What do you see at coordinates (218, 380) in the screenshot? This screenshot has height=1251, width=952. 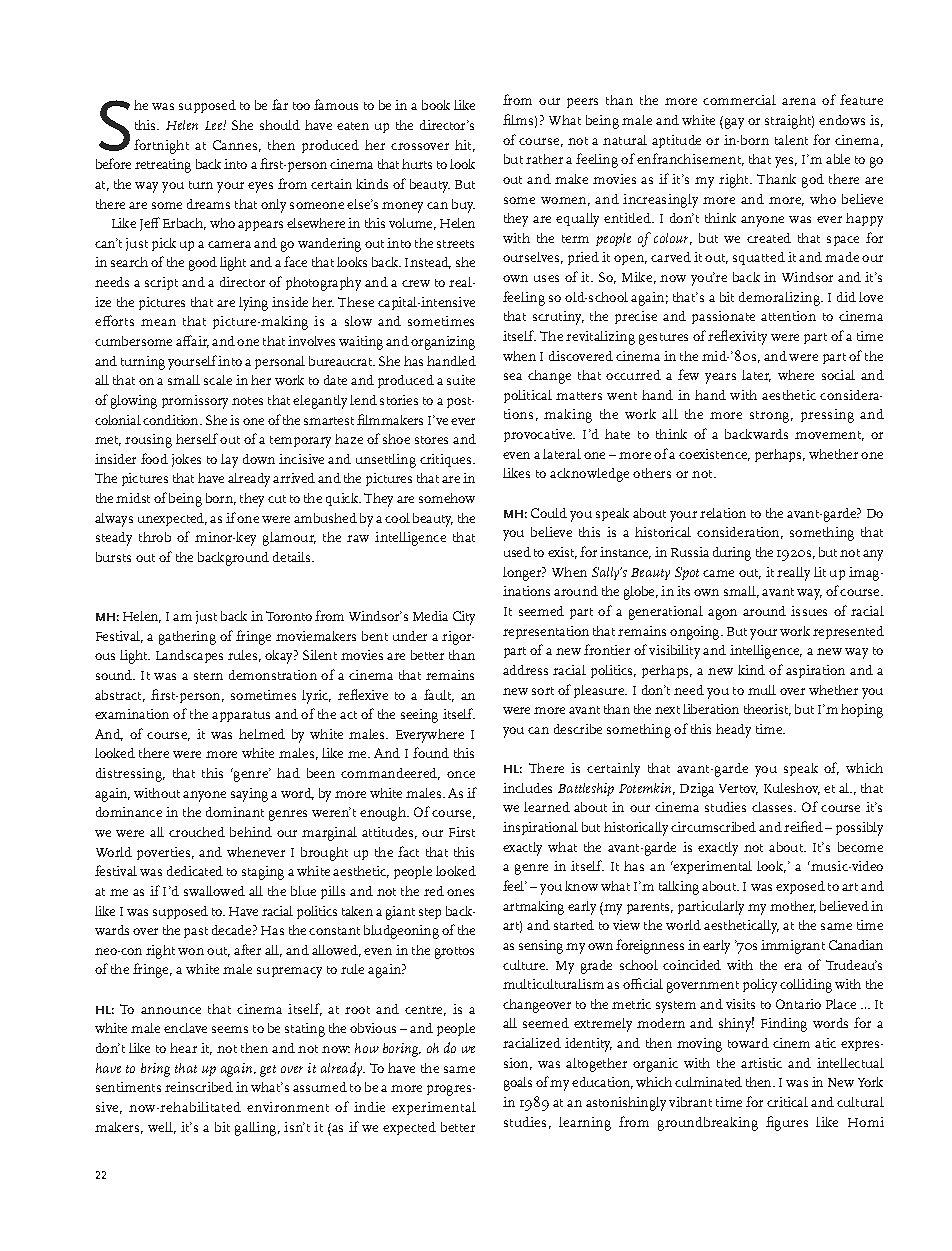 I see `scale` at bounding box center [218, 380].
